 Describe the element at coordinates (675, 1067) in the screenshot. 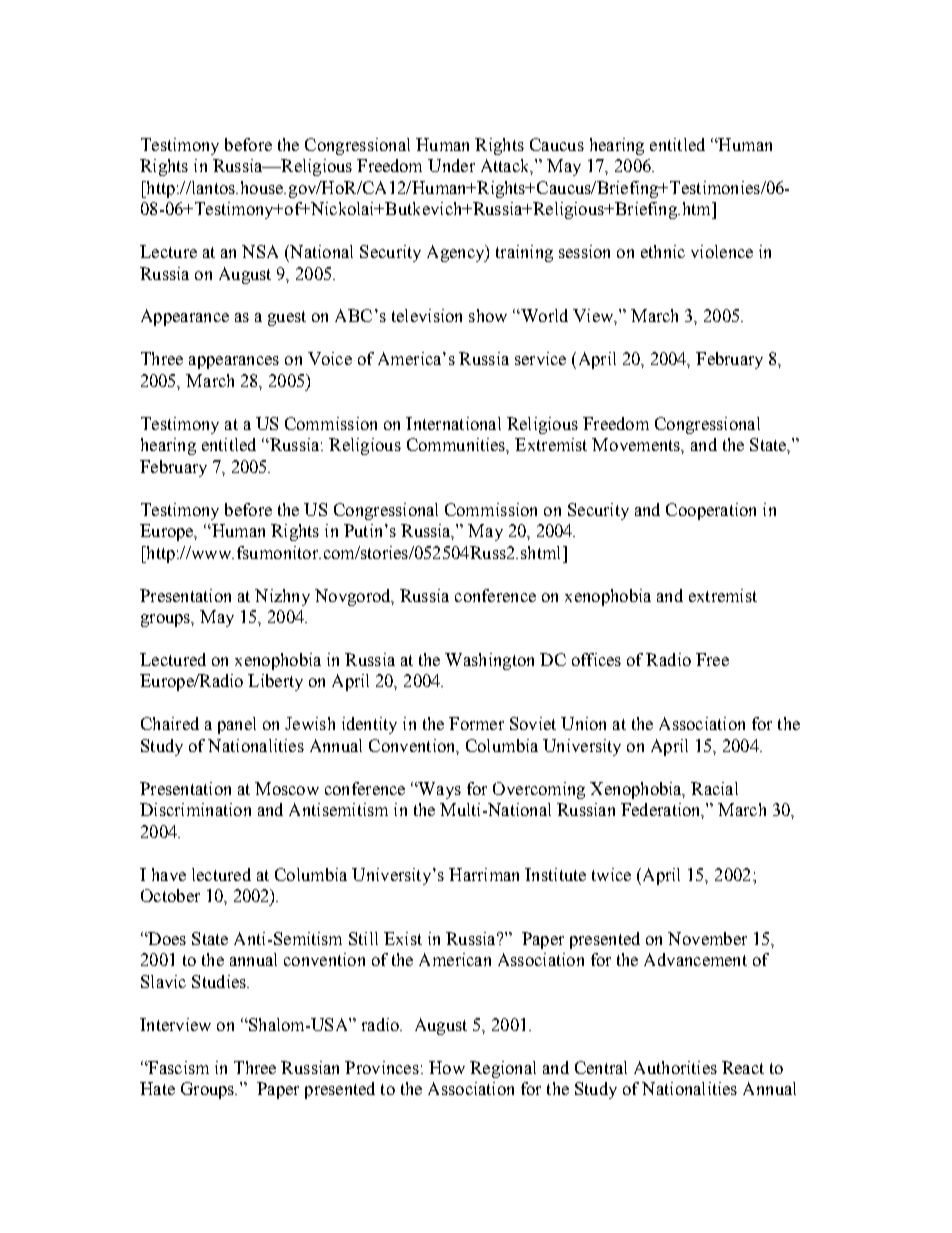

I see `Authorities` at that location.
